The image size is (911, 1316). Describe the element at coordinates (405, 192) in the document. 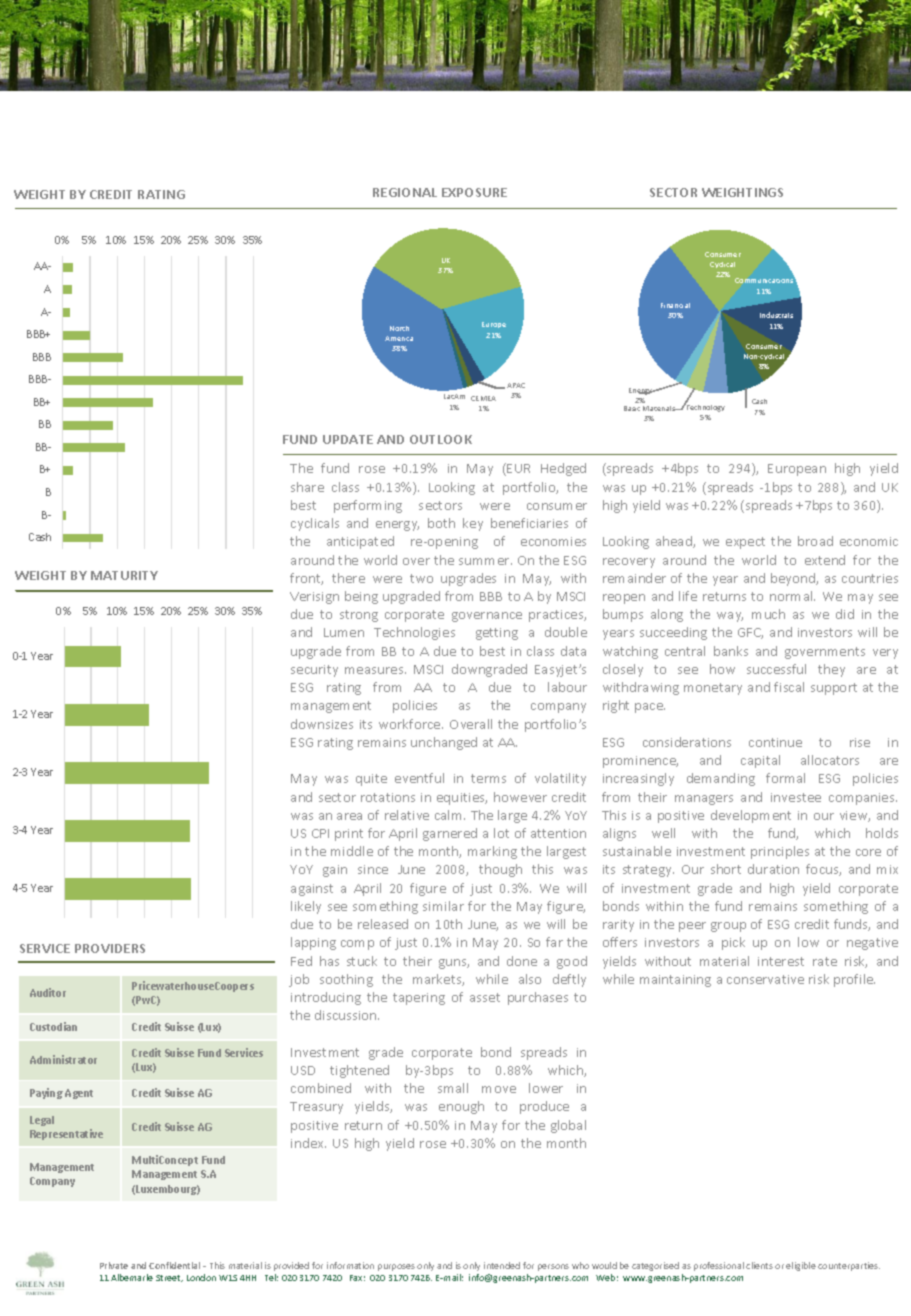

I see `REGIONAL` at that location.
